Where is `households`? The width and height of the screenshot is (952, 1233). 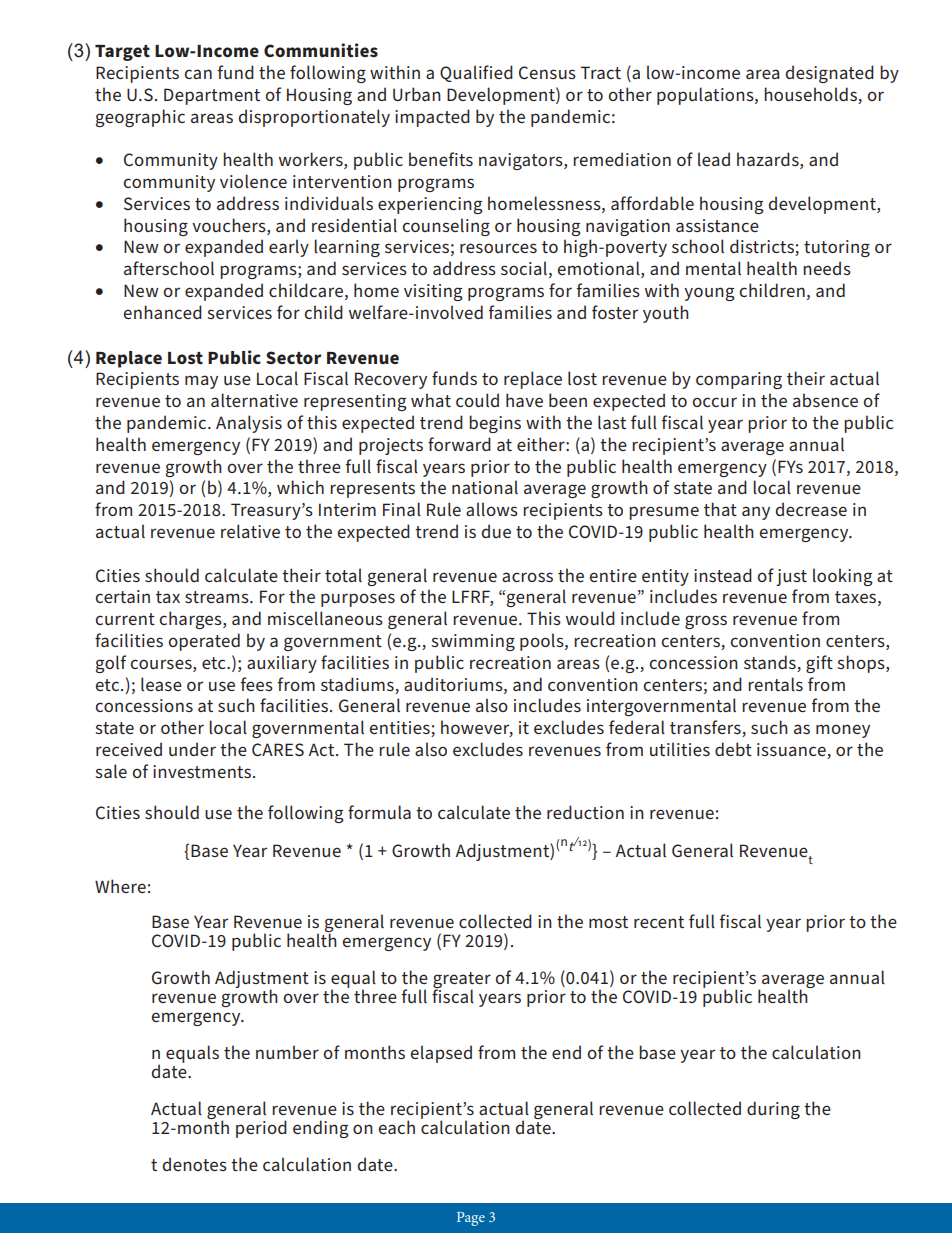
households is located at coordinates (811, 95).
